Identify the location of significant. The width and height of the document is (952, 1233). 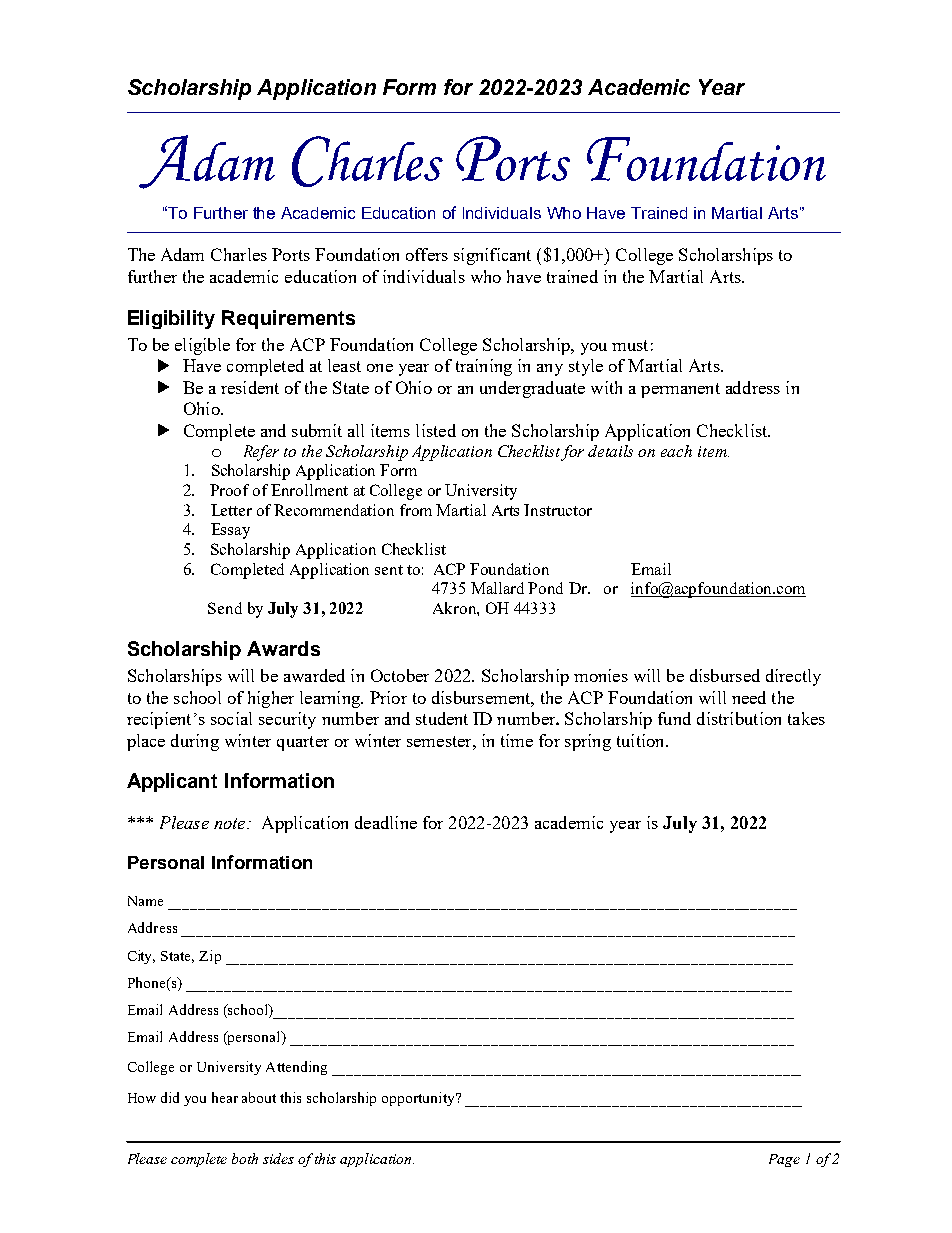
(492, 256).
